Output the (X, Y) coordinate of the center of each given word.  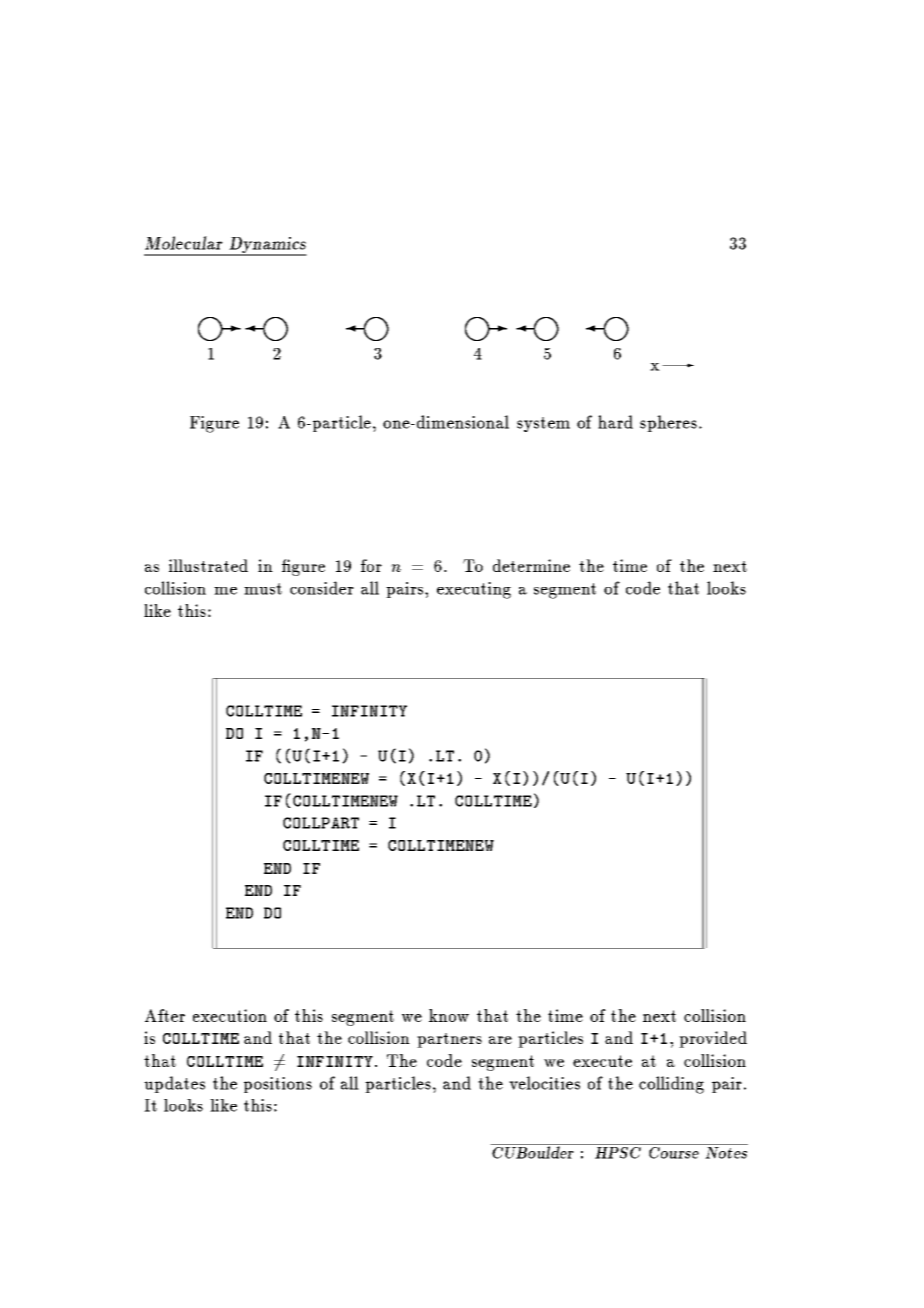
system (543, 424)
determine (531, 565)
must (263, 589)
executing (474, 590)
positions (278, 1085)
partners (449, 1040)
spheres (668, 423)
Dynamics (267, 246)
